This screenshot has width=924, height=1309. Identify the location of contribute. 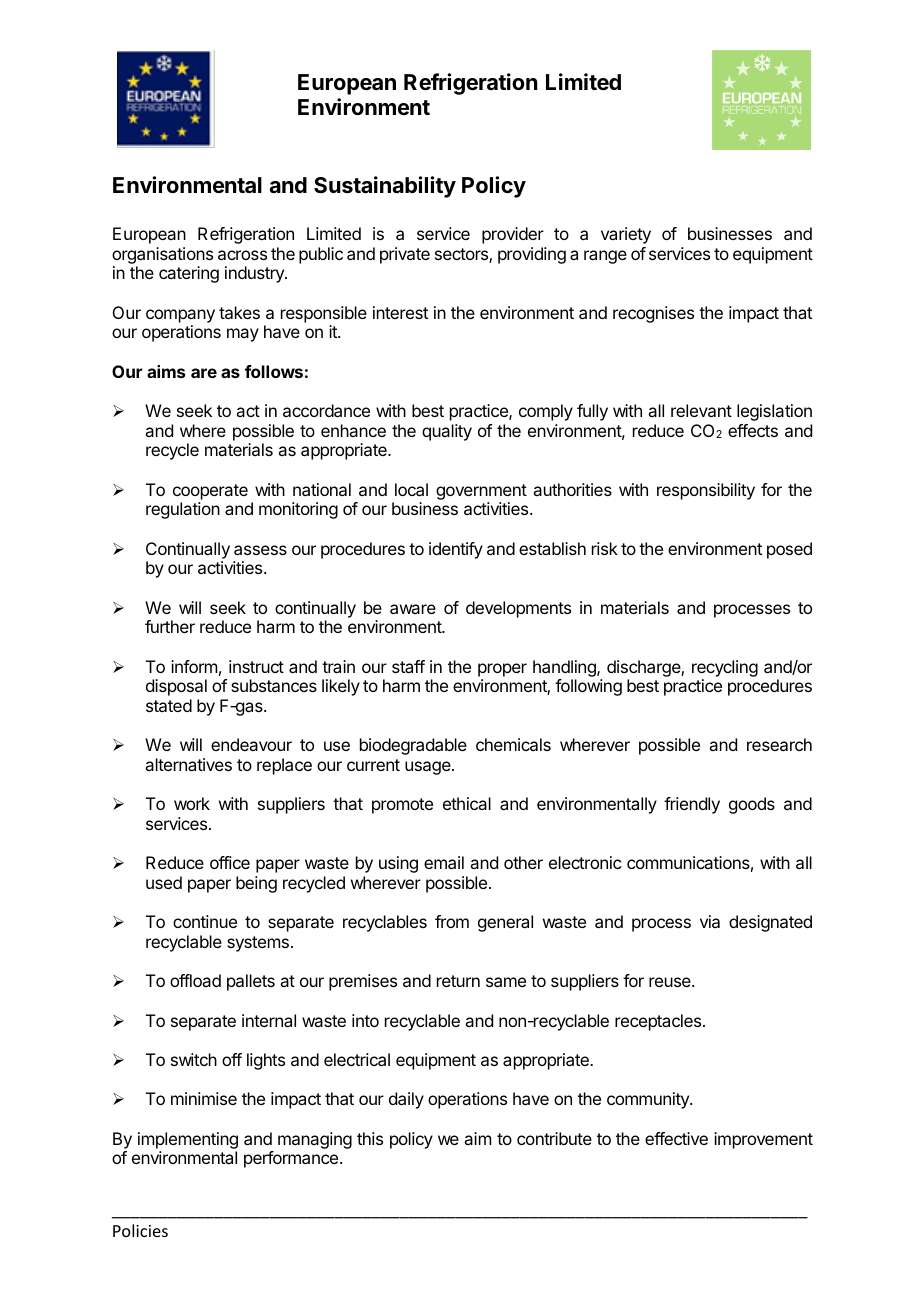
(554, 1138).
